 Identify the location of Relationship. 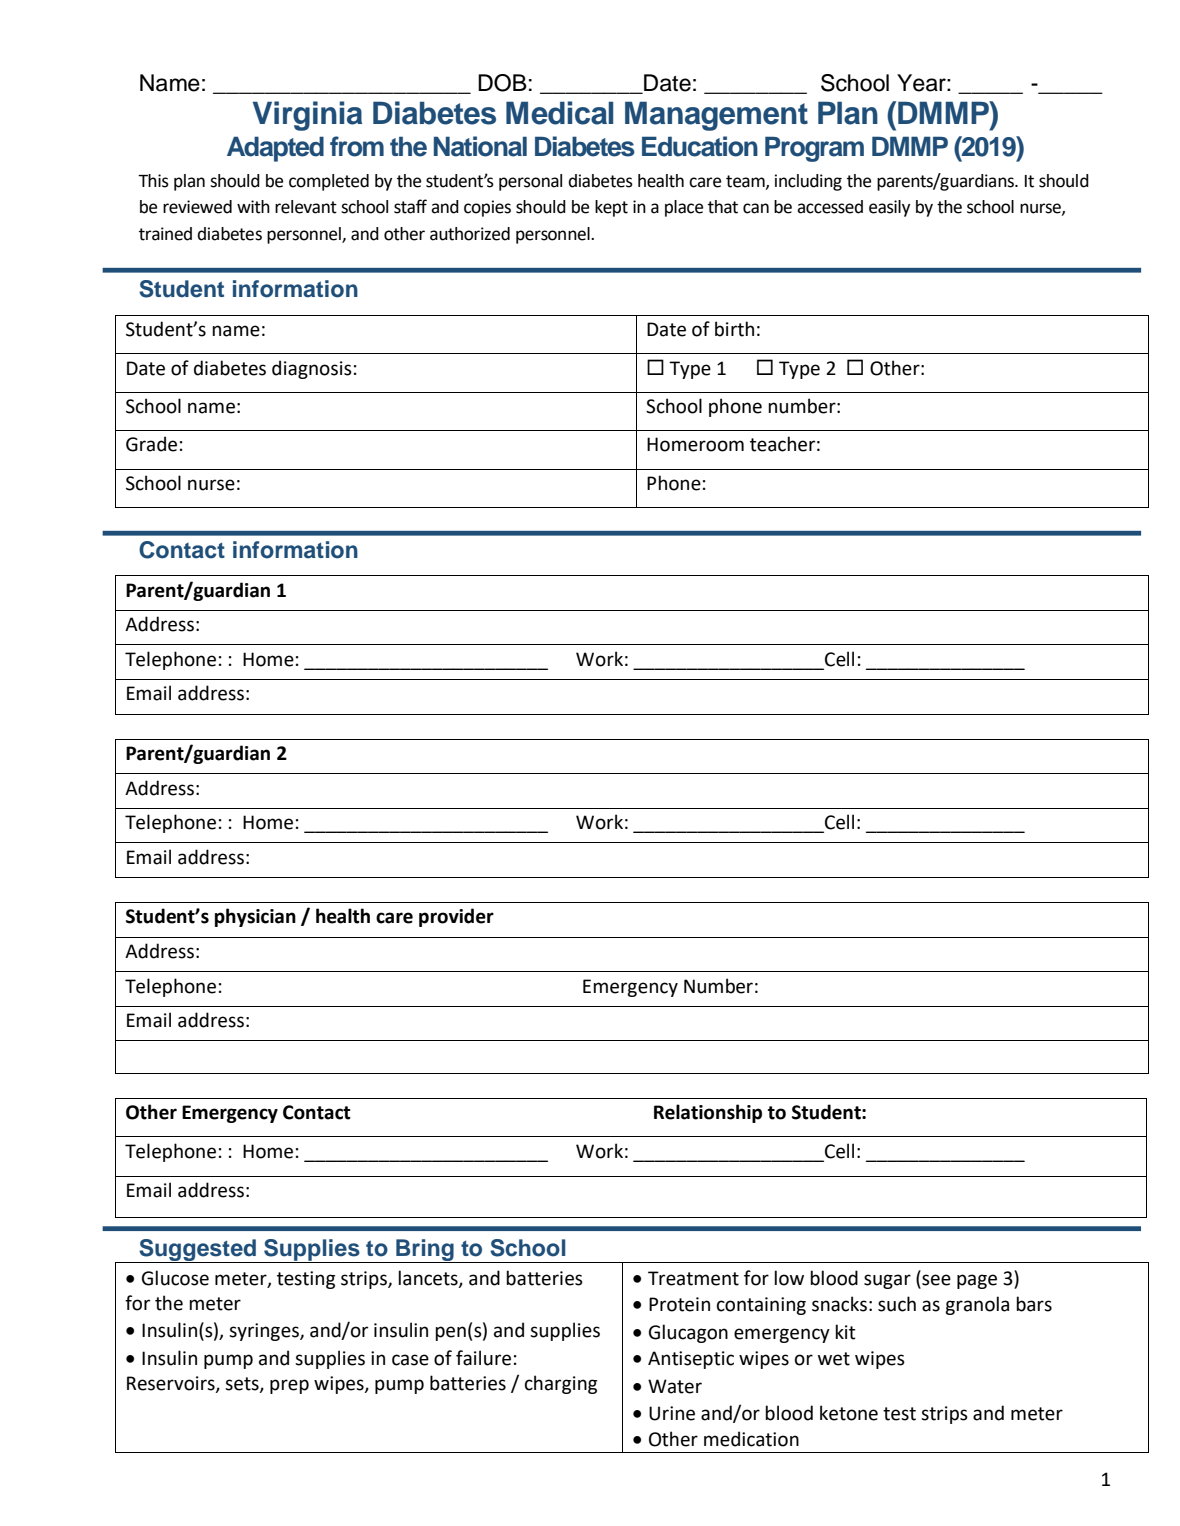
(708, 1113).
